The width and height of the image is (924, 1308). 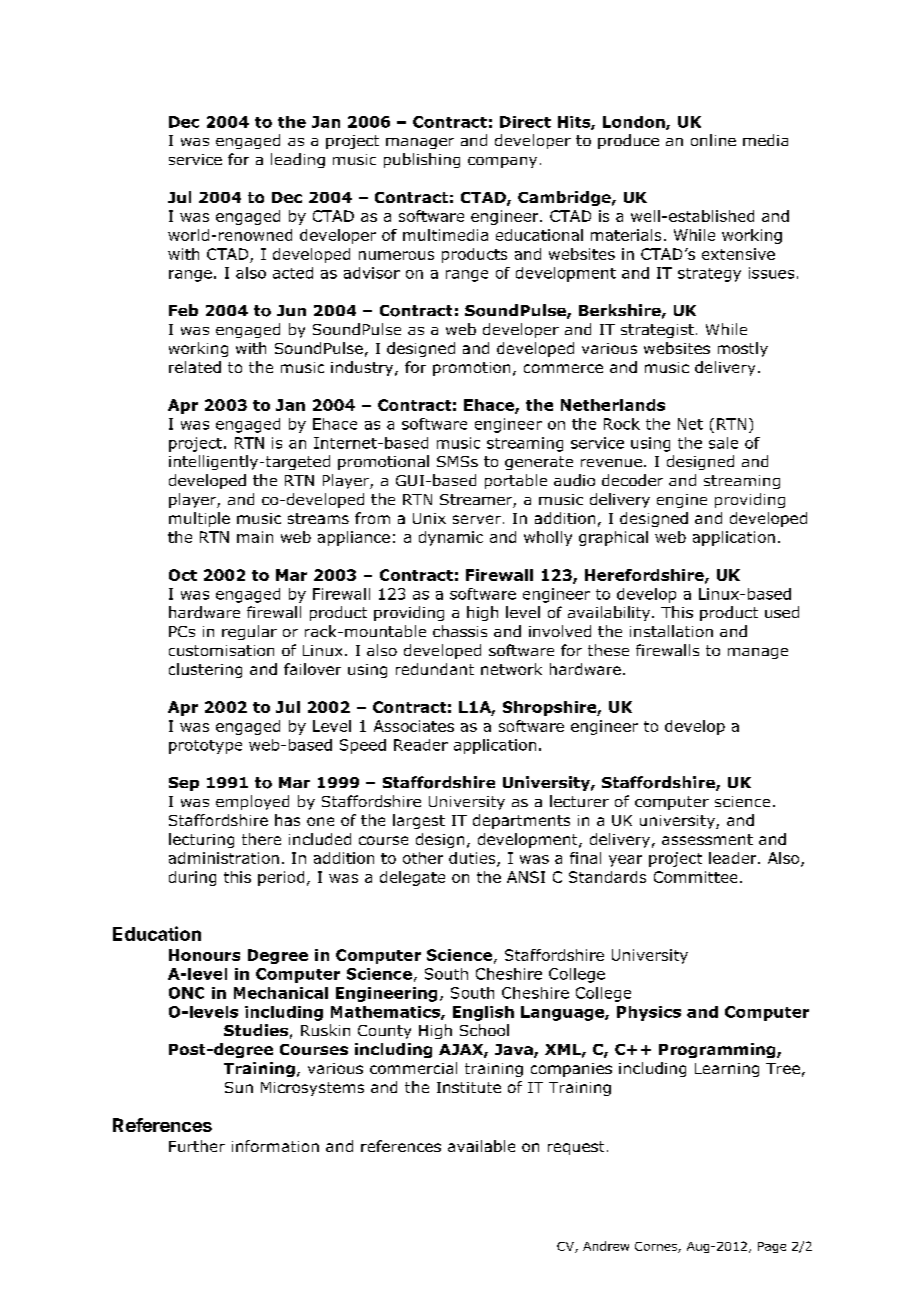 I want to click on network, so click(x=511, y=669).
